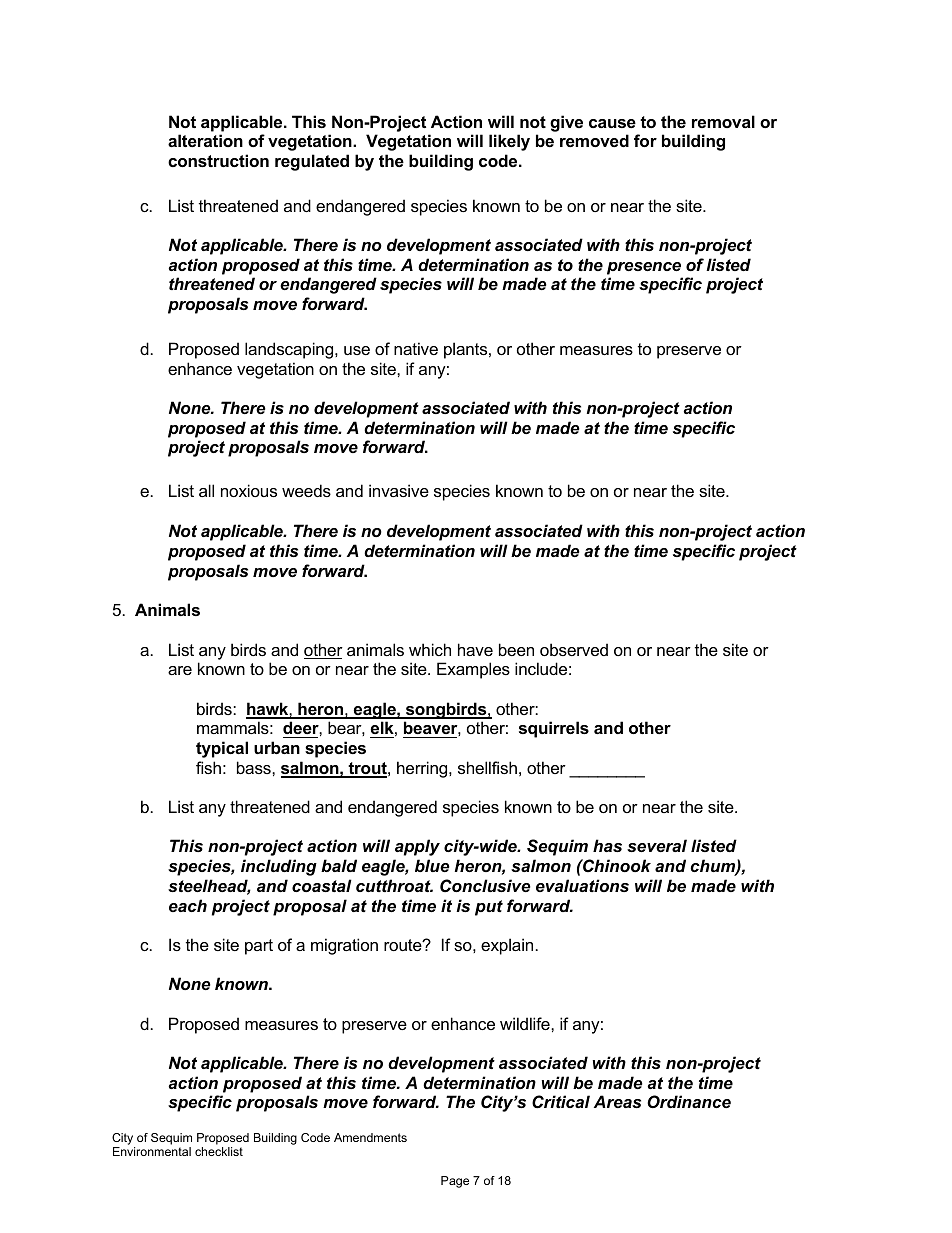 The width and height of the screenshot is (952, 1233). I want to click on typical, so click(222, 749).
